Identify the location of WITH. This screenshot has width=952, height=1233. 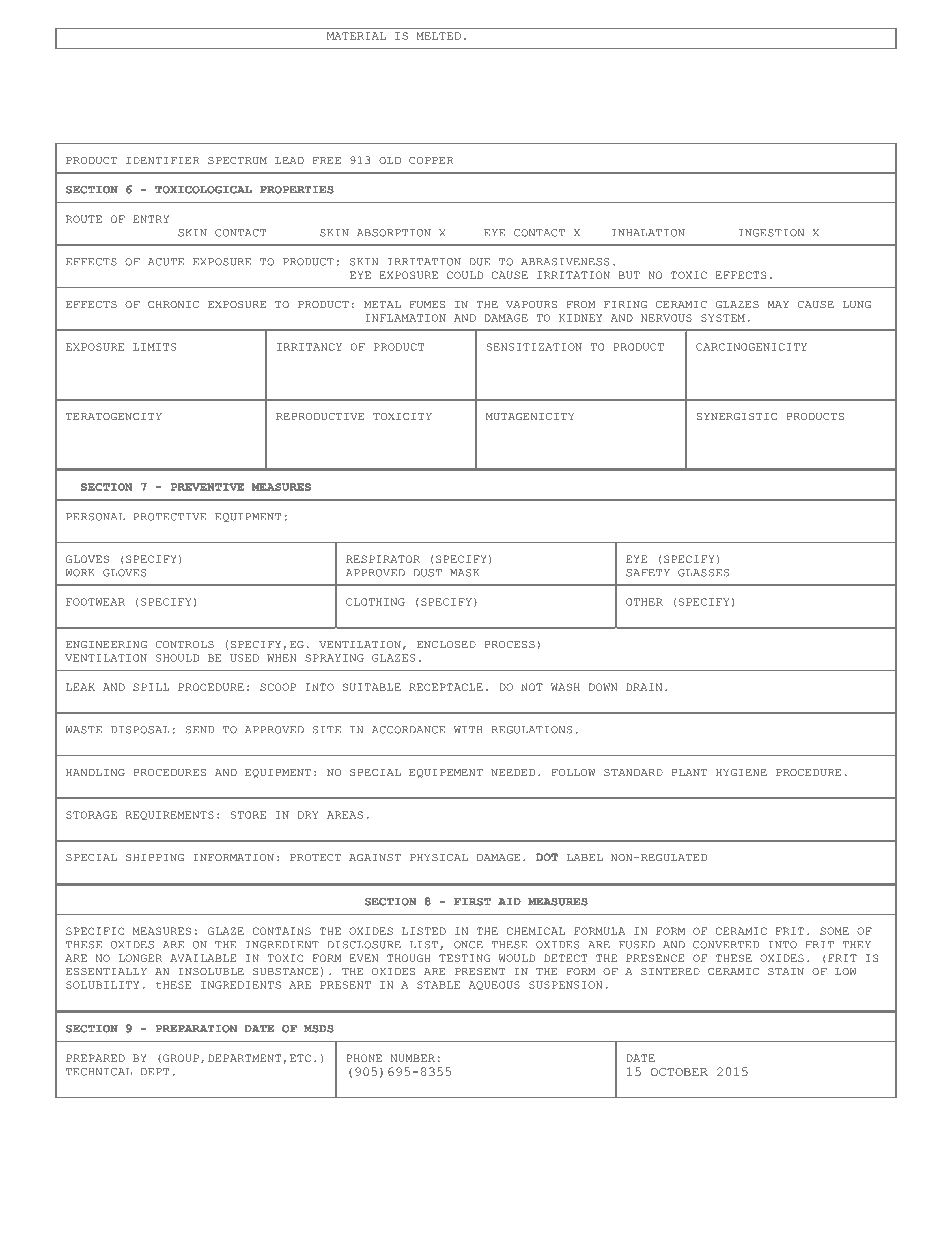
(468, 730).
